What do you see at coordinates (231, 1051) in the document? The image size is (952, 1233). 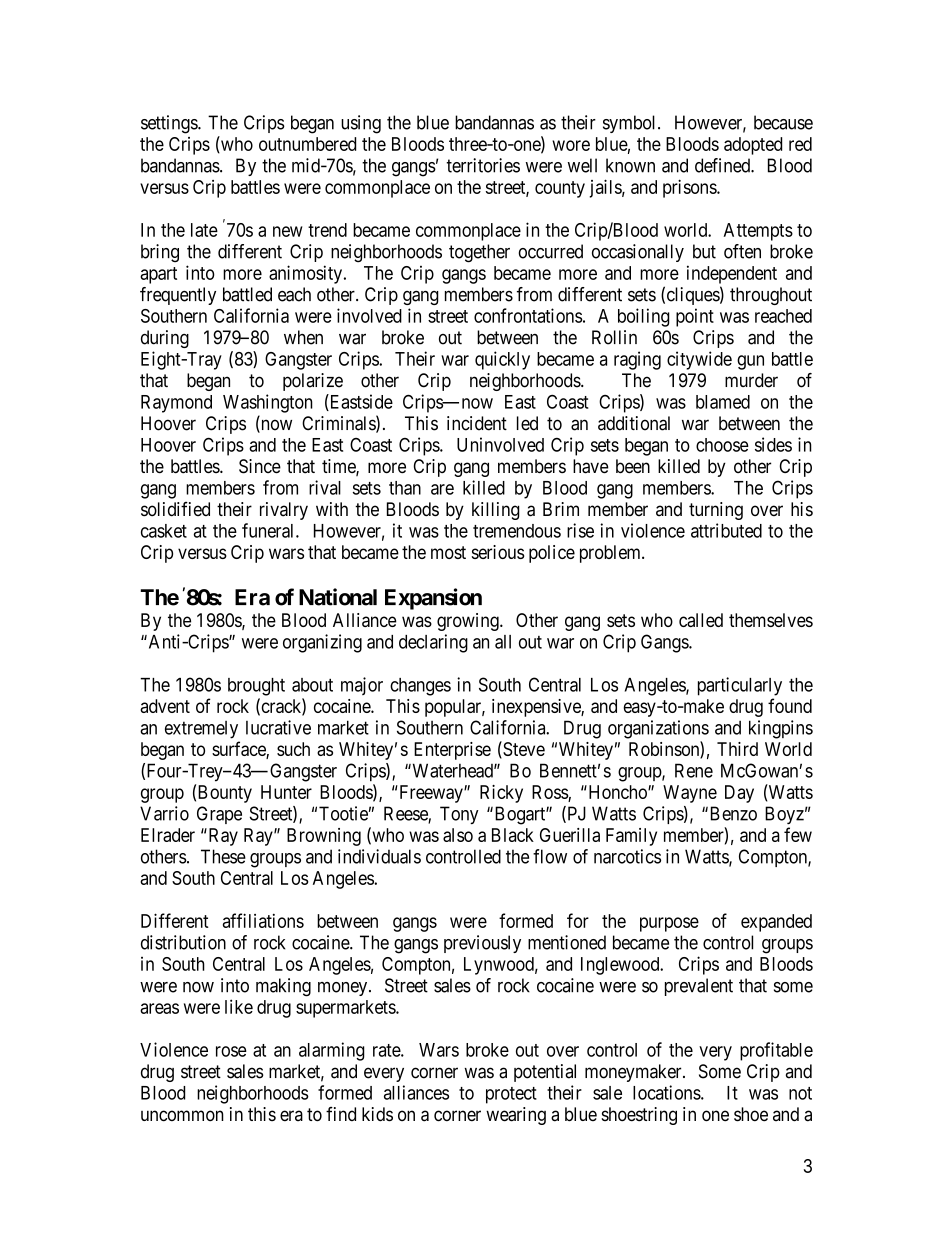 I see `rose` at bounding box center [231, 1051].
